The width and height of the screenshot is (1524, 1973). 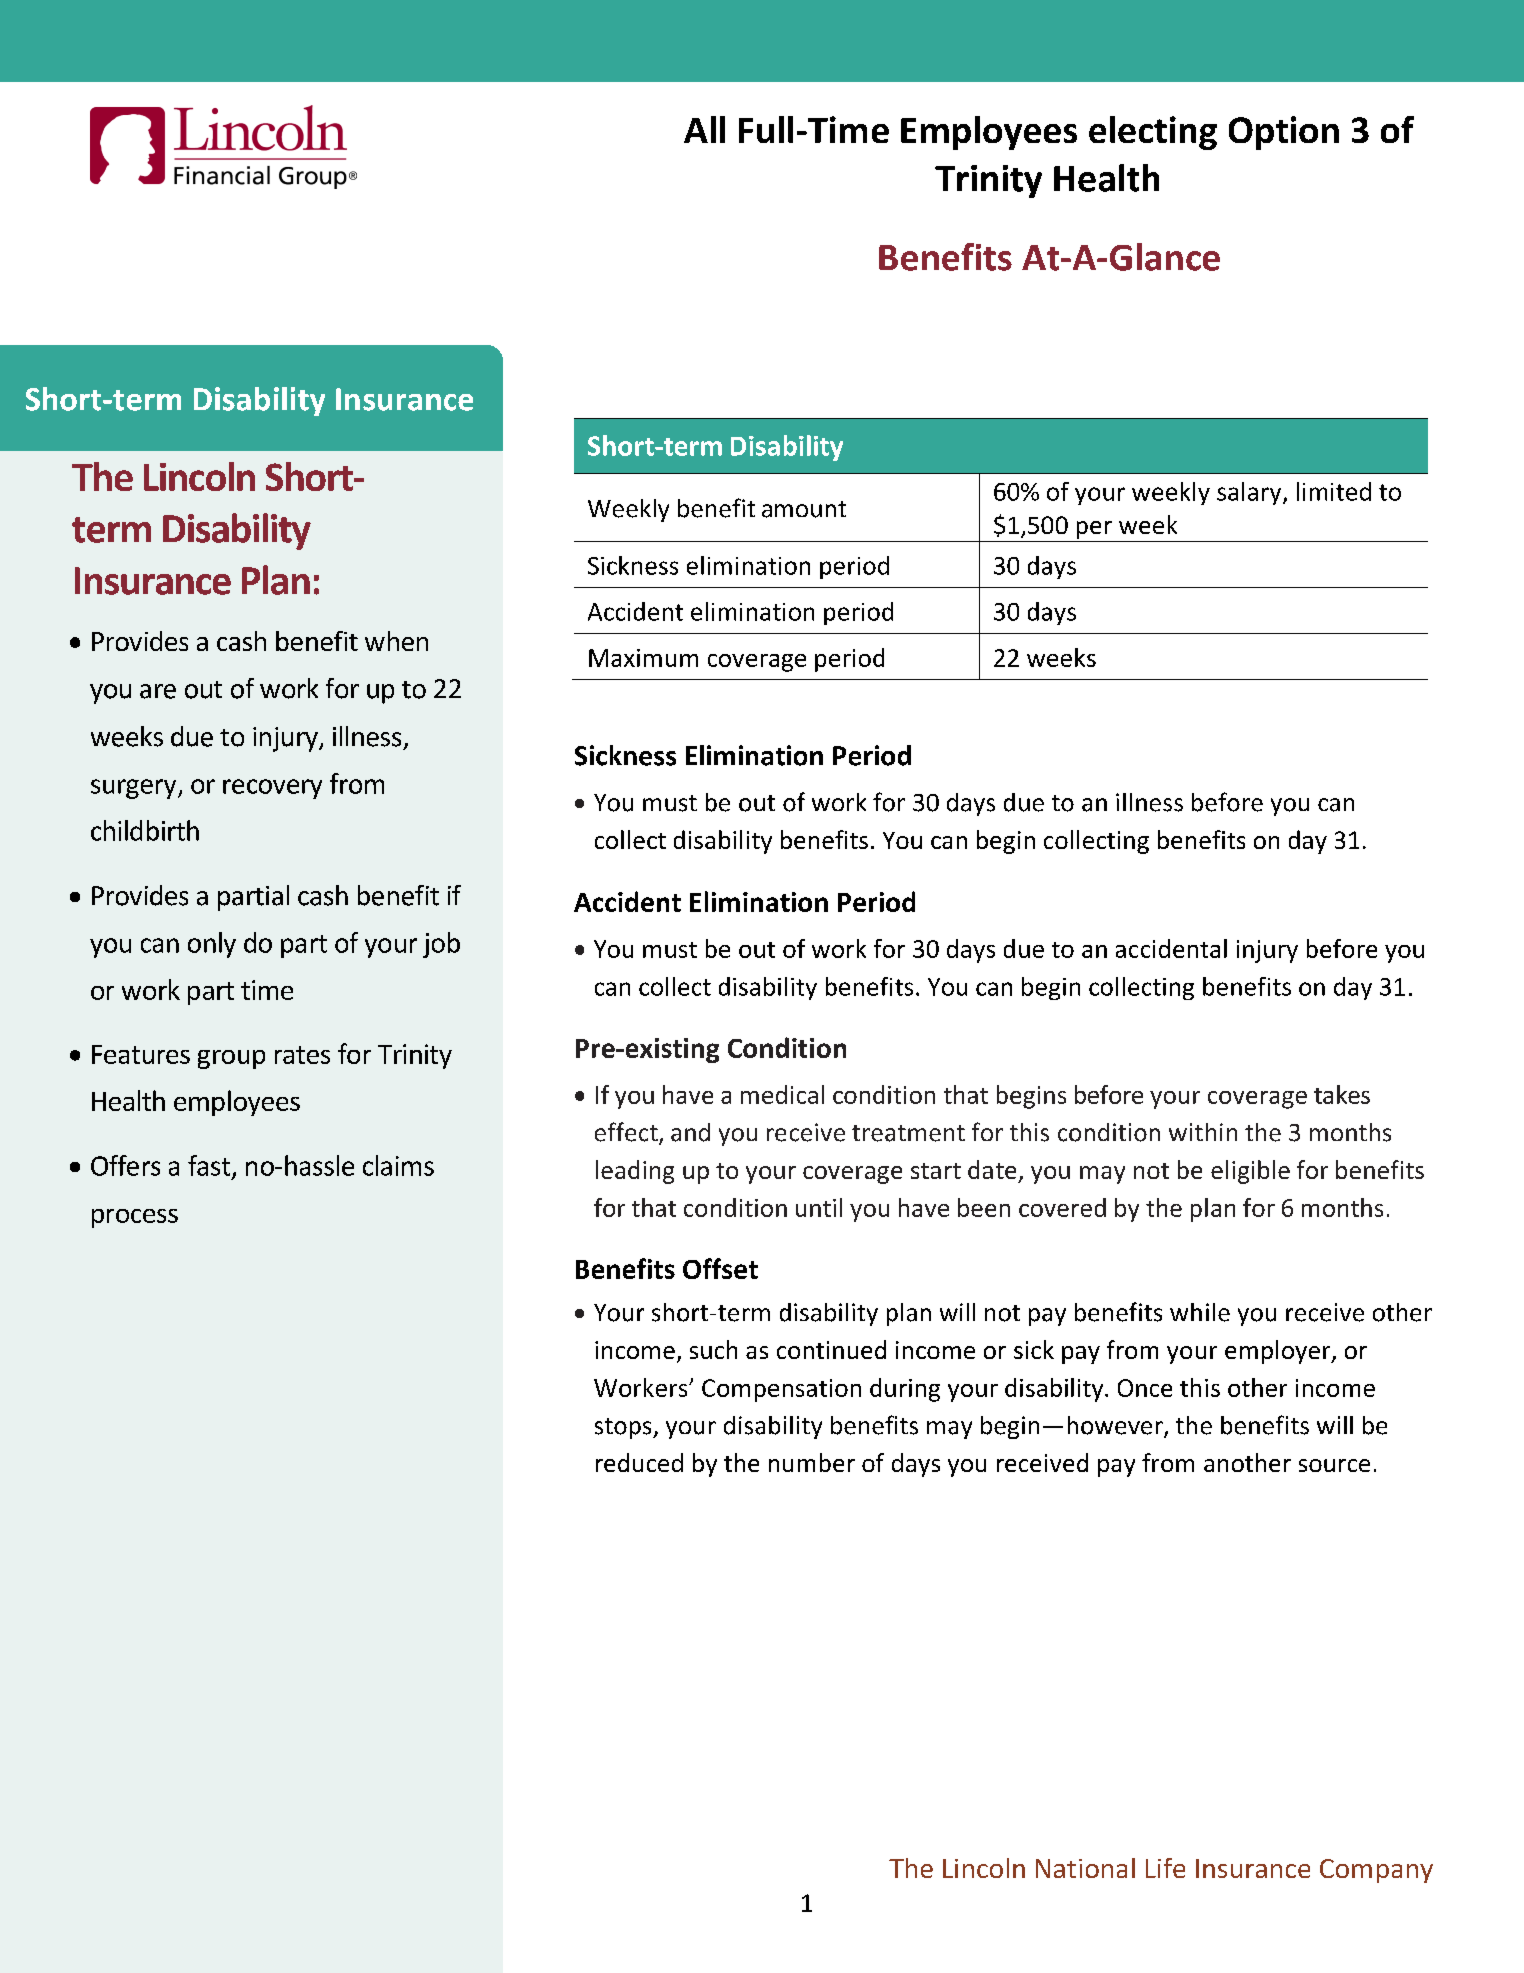 What do you see at coordinates (639, 1462) in the screenshot?
I see `reduced` at bounding box center [639, 1462].
